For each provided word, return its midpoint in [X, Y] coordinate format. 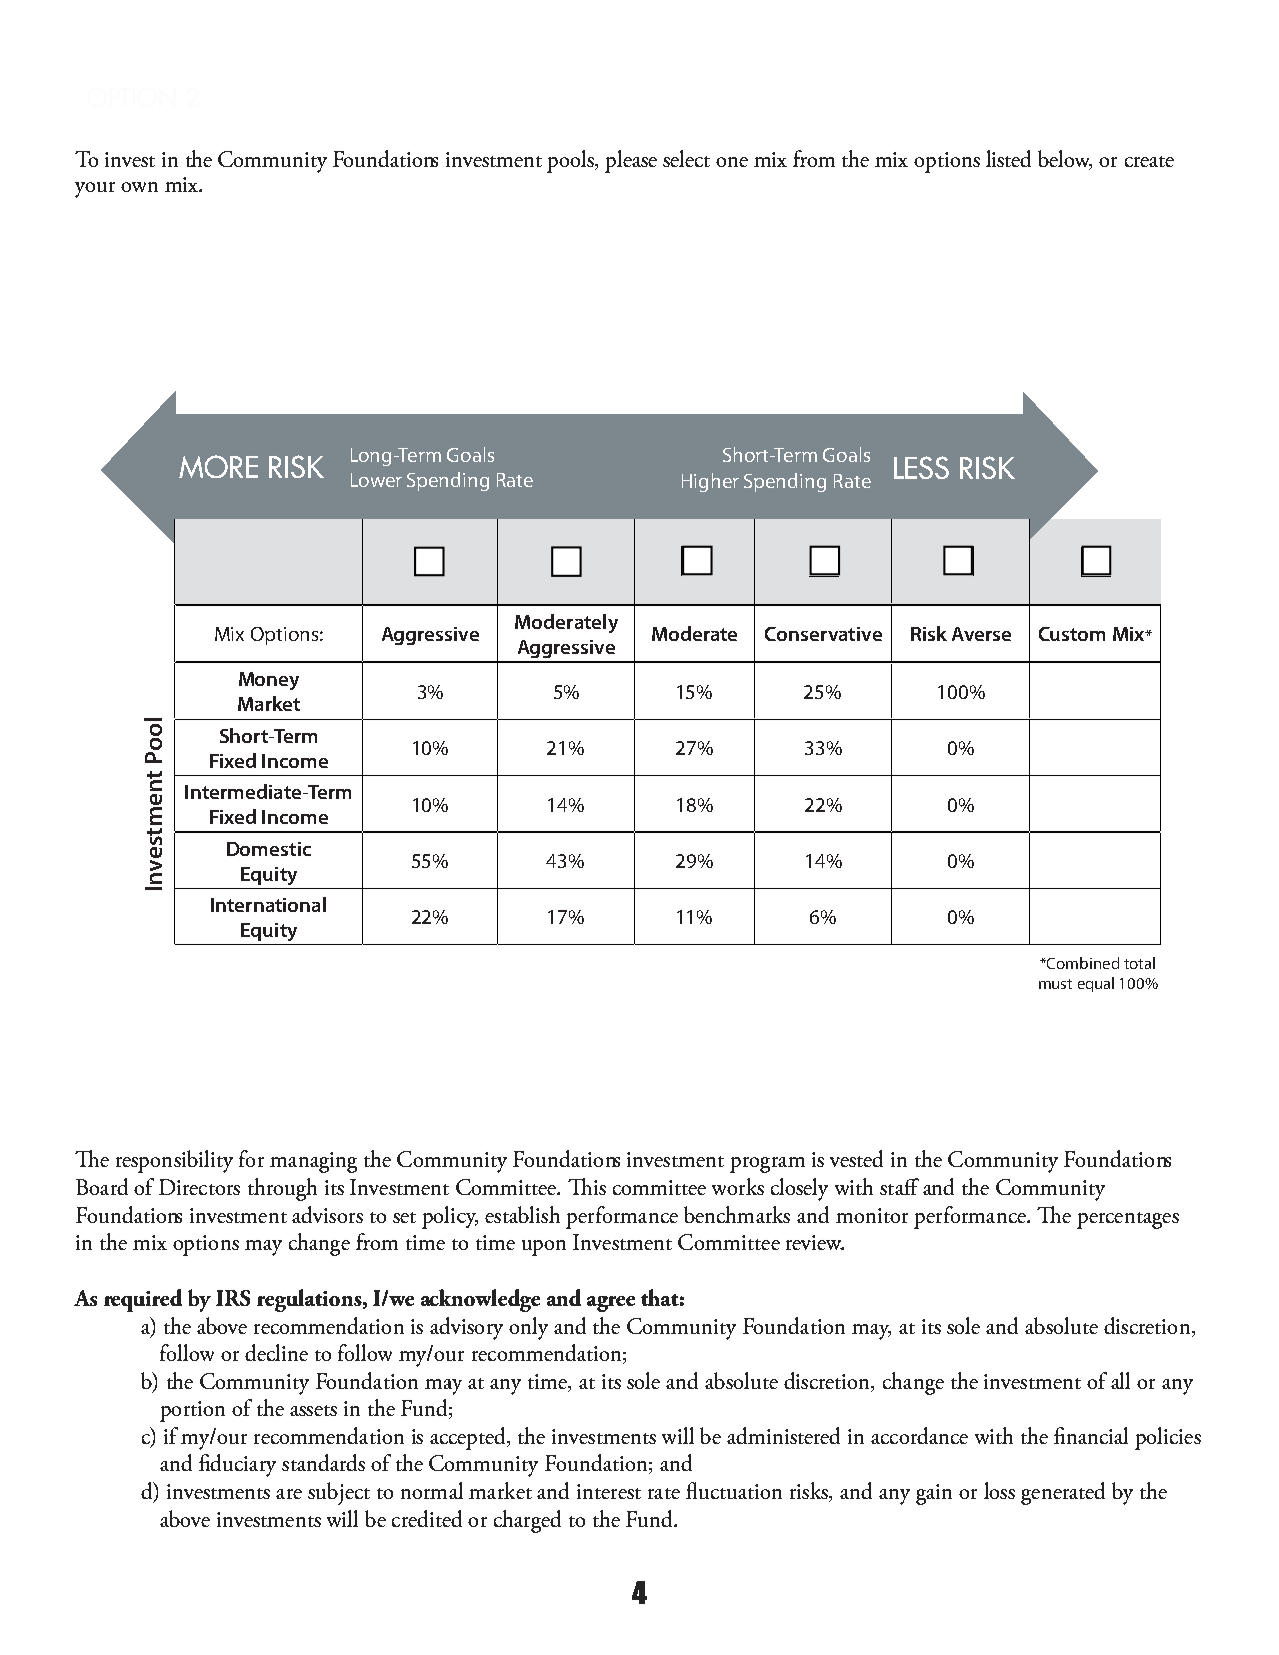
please [631, 161]
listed [1008, 158]
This [587, 1186]
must [1055, 984]
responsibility [174, 1161]
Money [269, 681]
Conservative [823, 634]
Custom [1072, 634]
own [139, 187]
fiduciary [237, 1465]
